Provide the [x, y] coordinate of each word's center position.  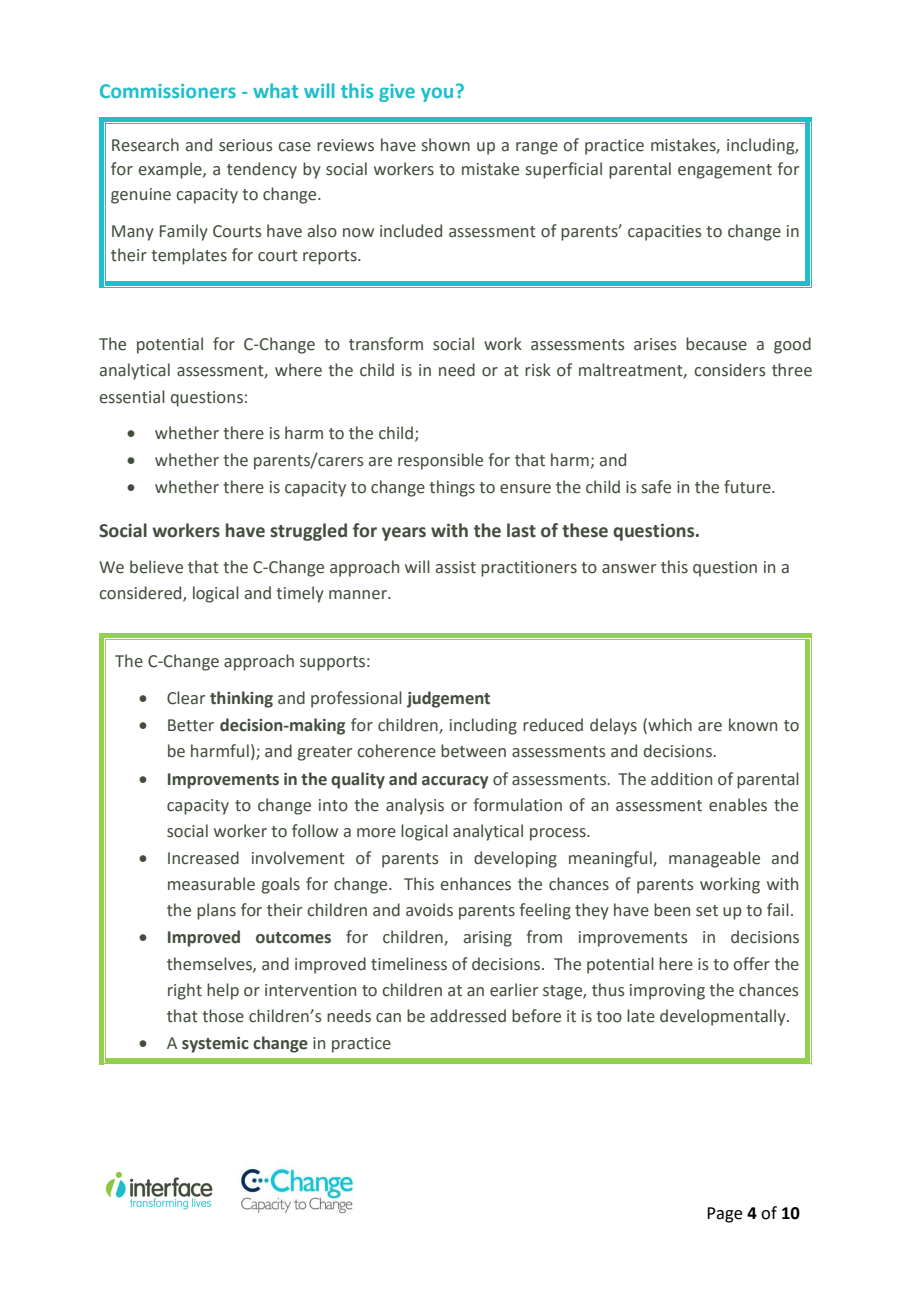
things [452, 488]
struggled [308, 532]
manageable [714, 859]
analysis [415, 806]
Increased [203, 858]
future [748, 487]
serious [246, 145]
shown [446, 145]
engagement [725, 171]
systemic [215, 1045]
